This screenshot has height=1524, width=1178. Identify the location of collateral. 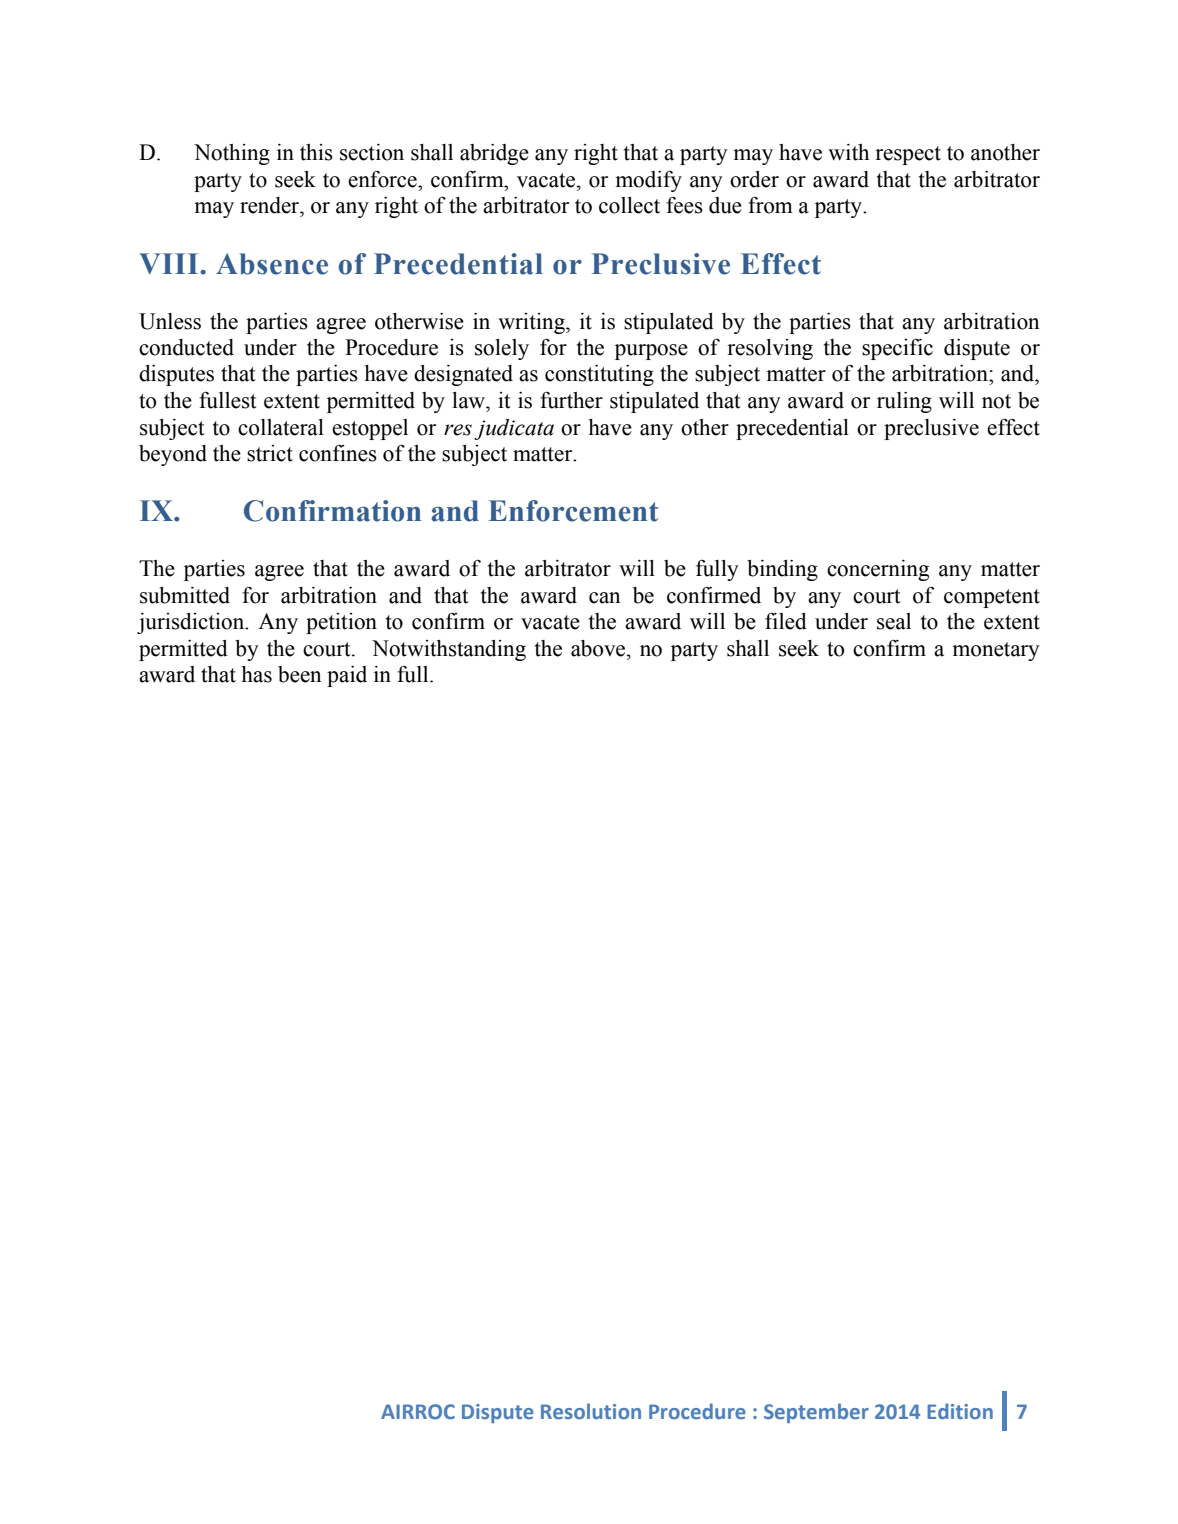
(281, 427).
